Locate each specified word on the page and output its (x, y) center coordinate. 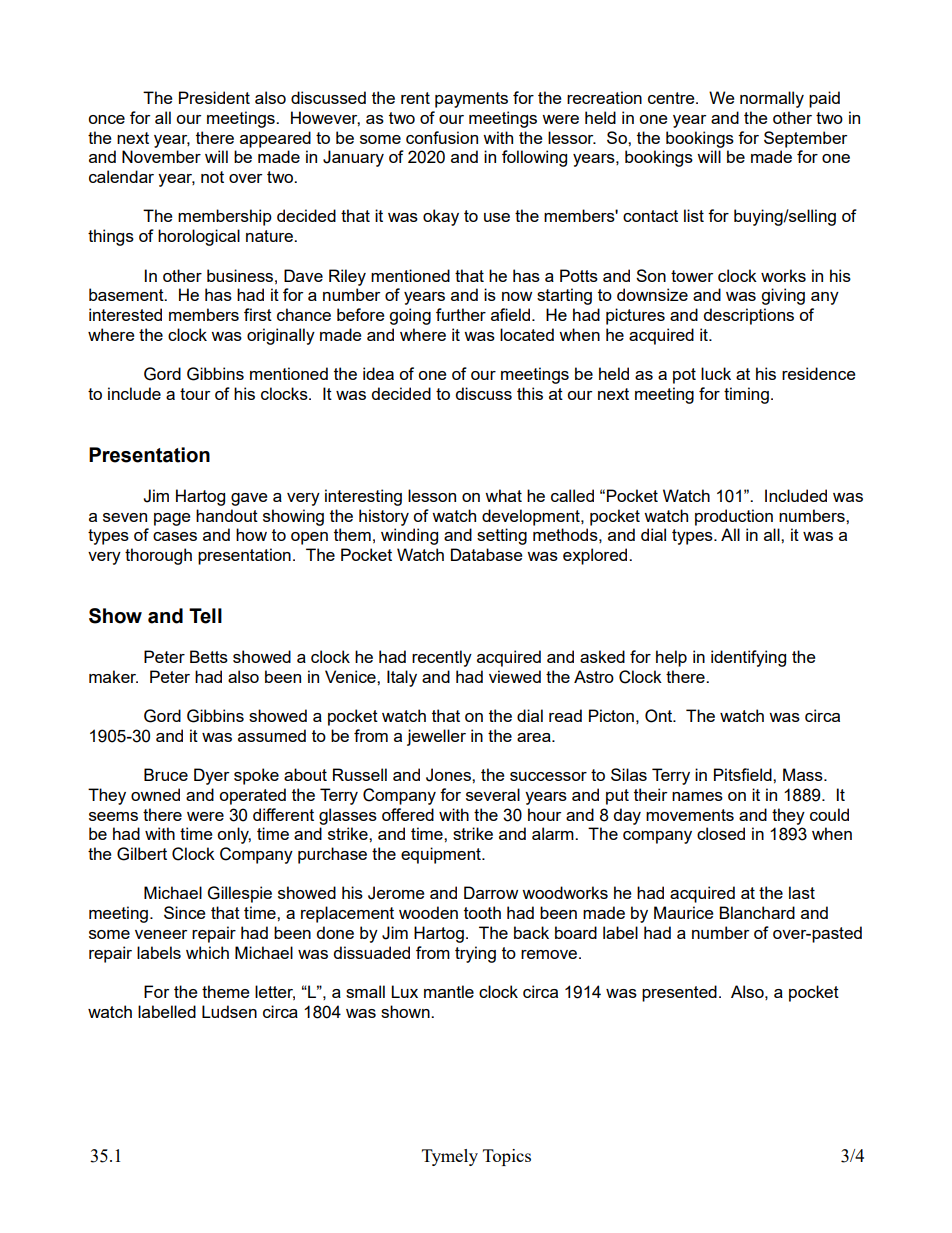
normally (772, 99)
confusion (442, 137)
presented (679, 993)
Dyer (211, 776)
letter (275, 993)
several (493, 794)
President (214, 97)
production (734, 517)
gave (249, 499)
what (503, 495)
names (697, 796)
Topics (507, 1157)
